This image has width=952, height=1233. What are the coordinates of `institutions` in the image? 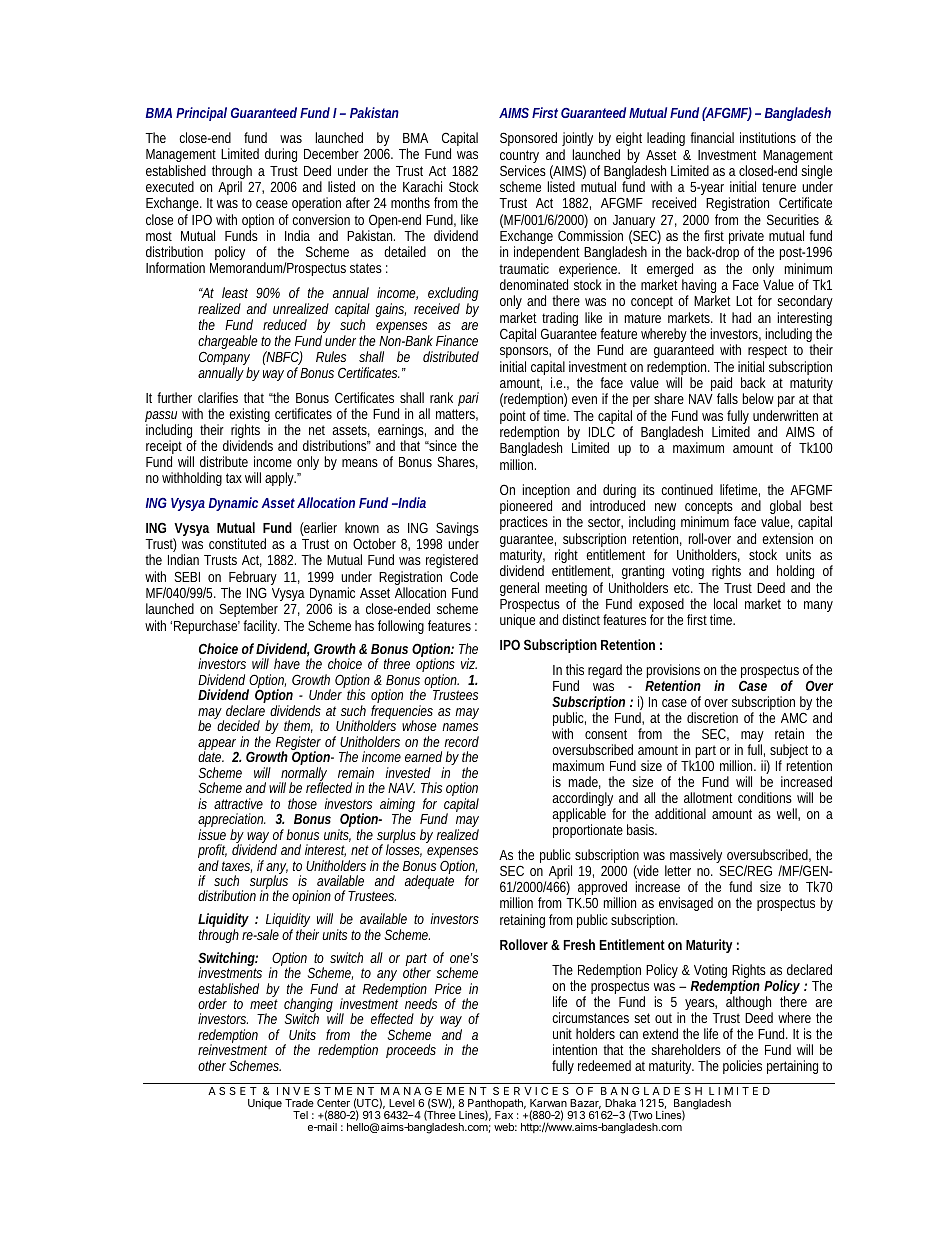 It's located at (768, 137).
